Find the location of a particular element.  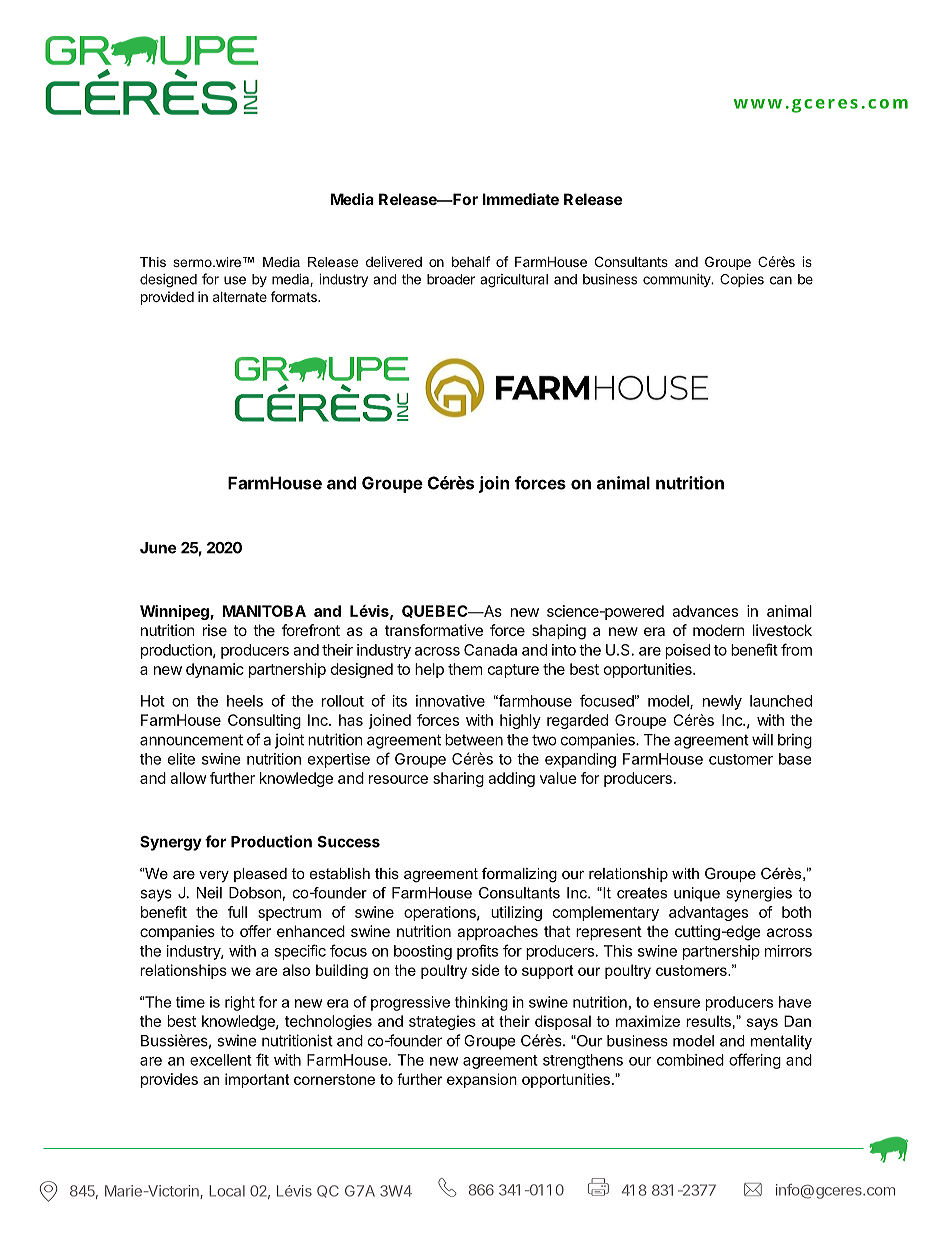

expansion is located at coordinates (482, 1080).
